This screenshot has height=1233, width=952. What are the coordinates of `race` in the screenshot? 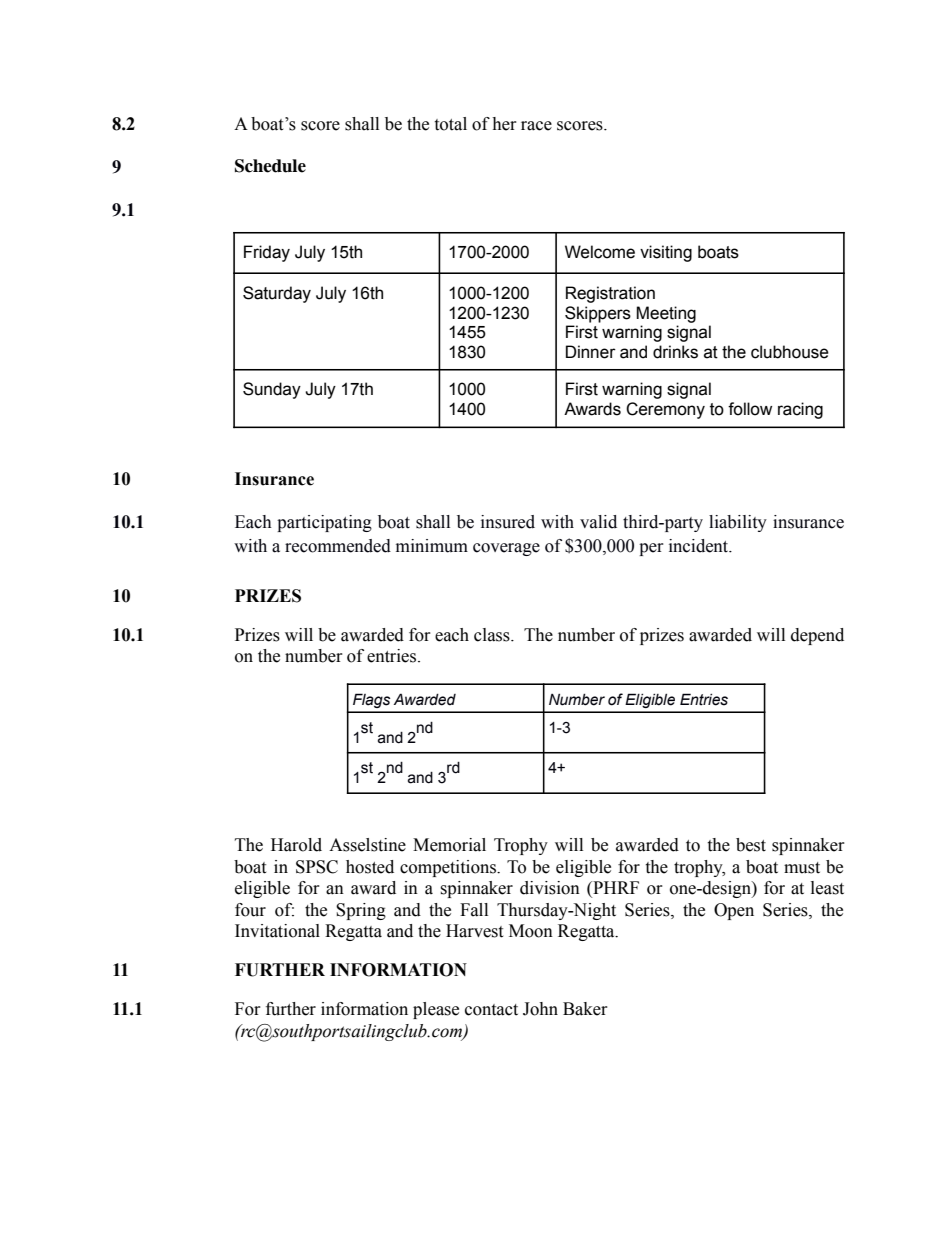 It's located at (536, 126).
